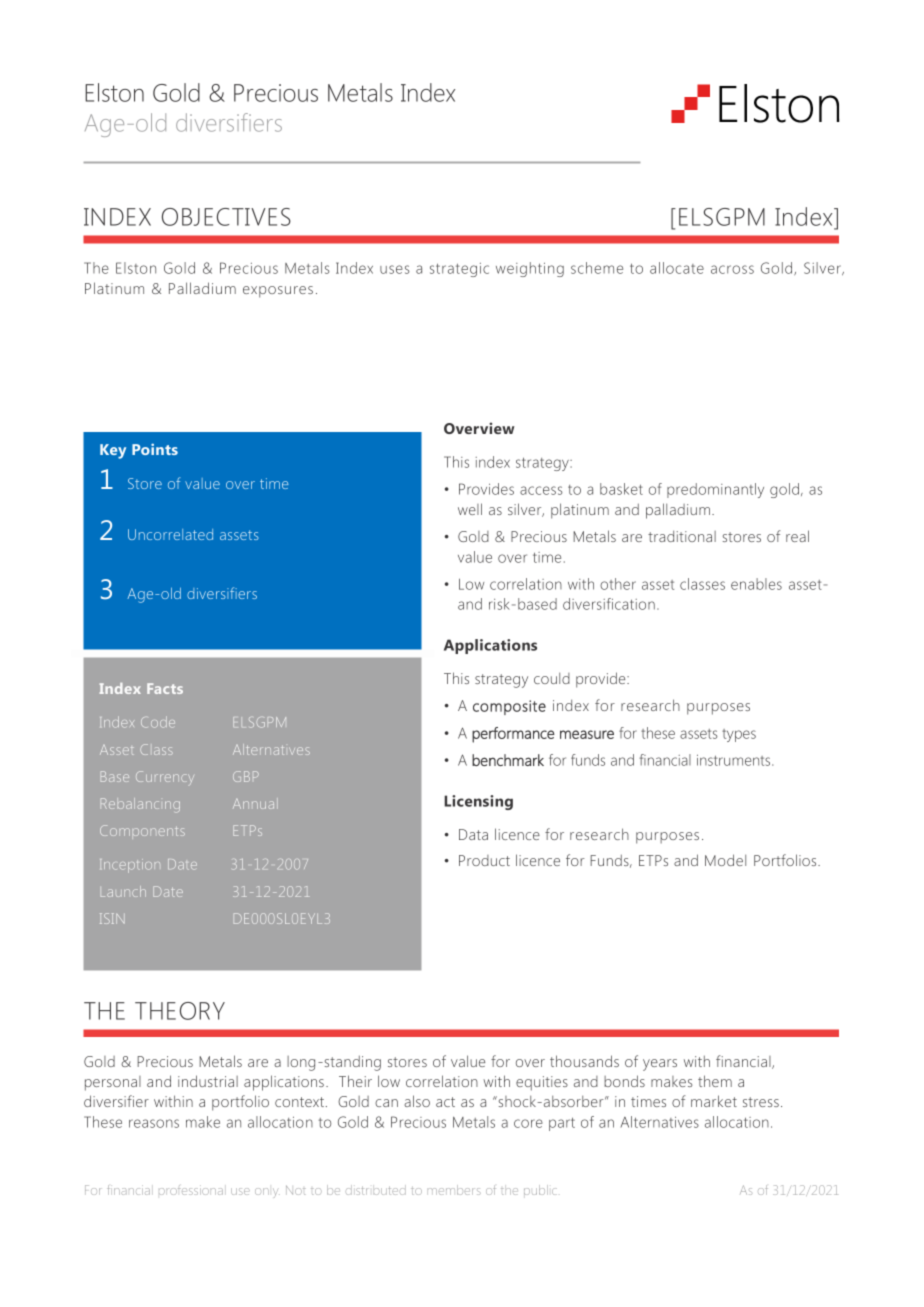  I want to click on professional, so click(191, 1190).
